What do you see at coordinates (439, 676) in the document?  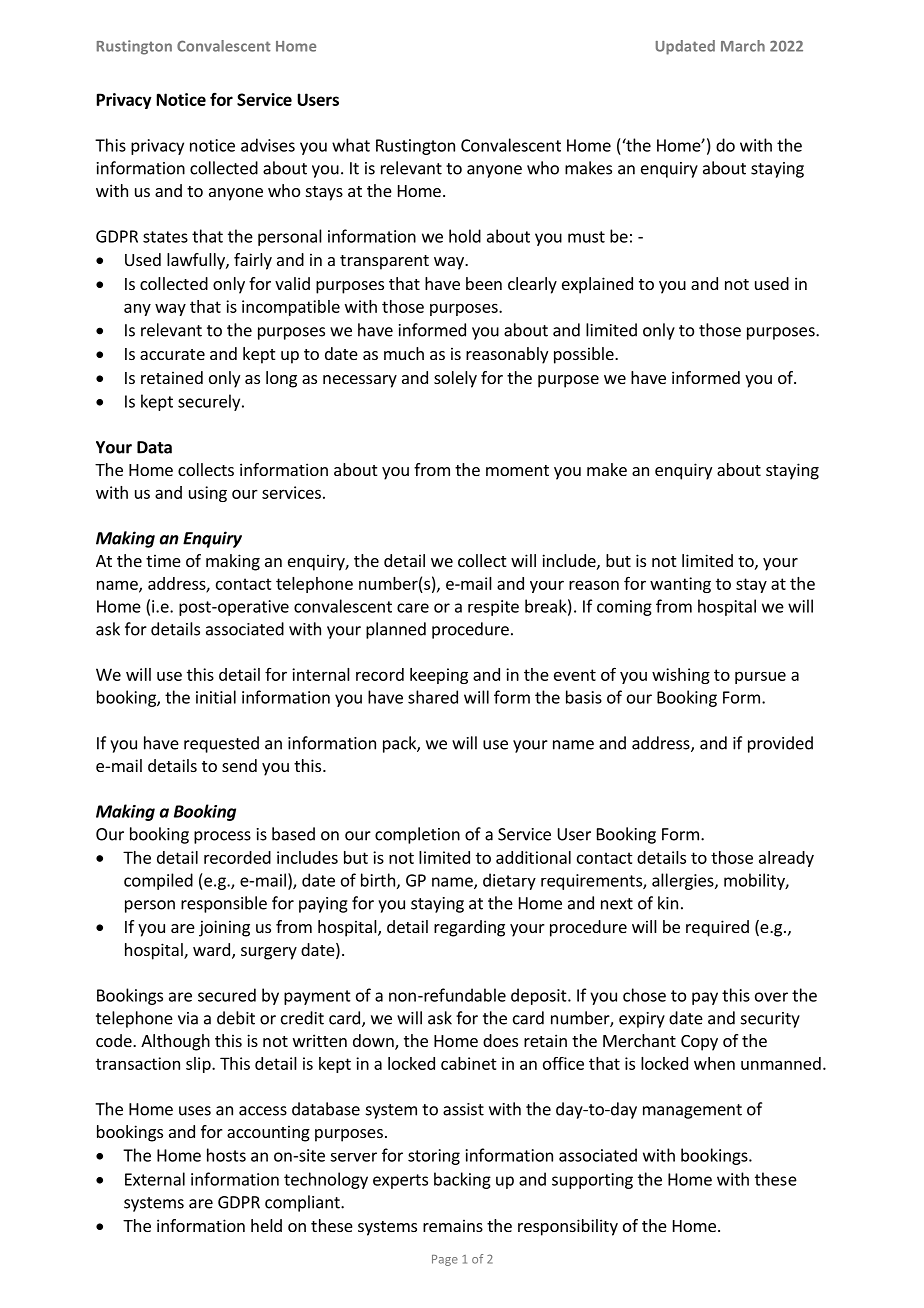 I see `keeping` at bounding box center [439, 676].
